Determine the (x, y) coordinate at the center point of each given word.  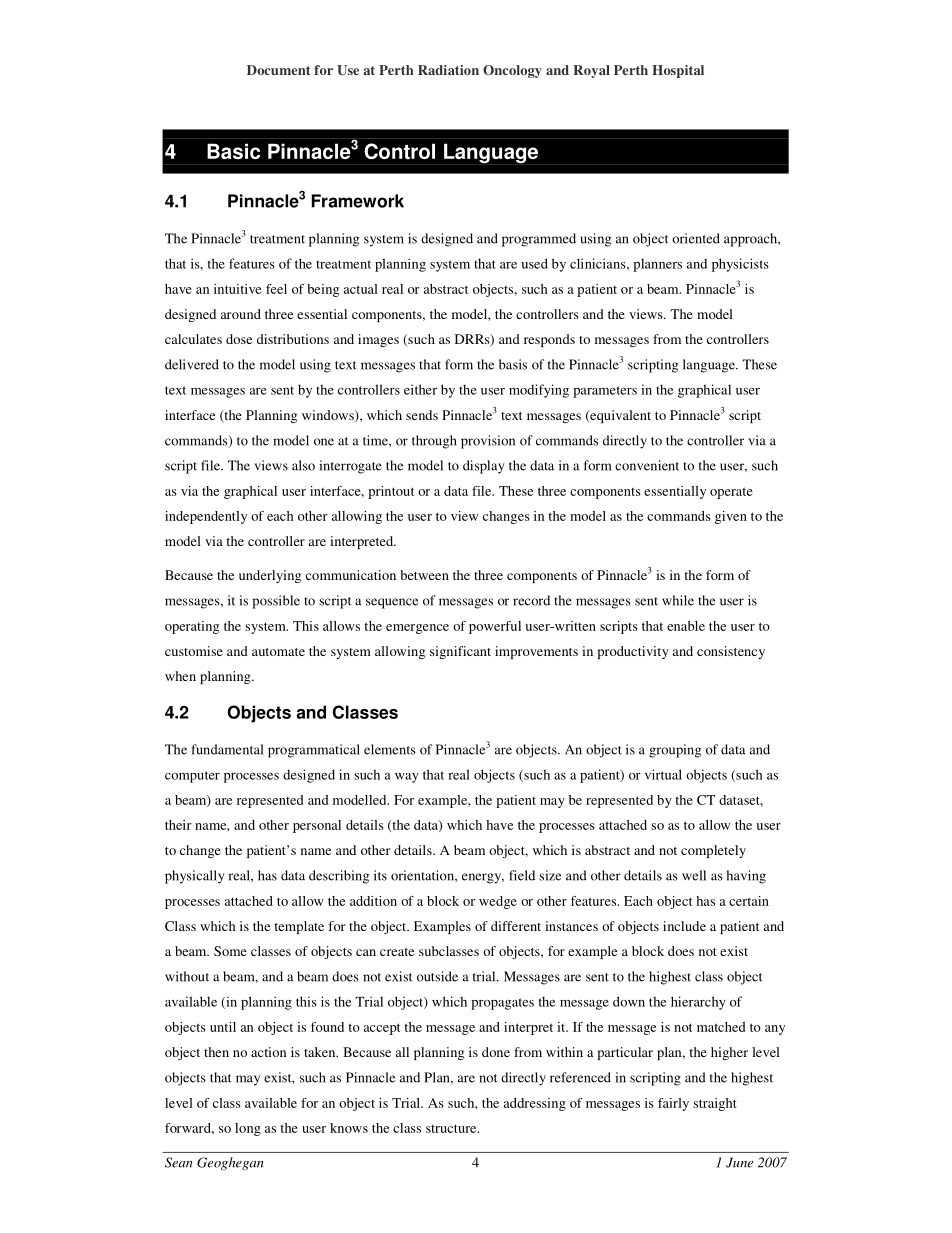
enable (686, 626)
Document (278, 70)
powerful (495, 627)
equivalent (619, 416)
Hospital (678, 71)
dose (239, 339)
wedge (498, 902)
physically (195, 877)
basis (513, 364)
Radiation (448, 70)
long (248, 1129)
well (694, 875)
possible (276, 602)
